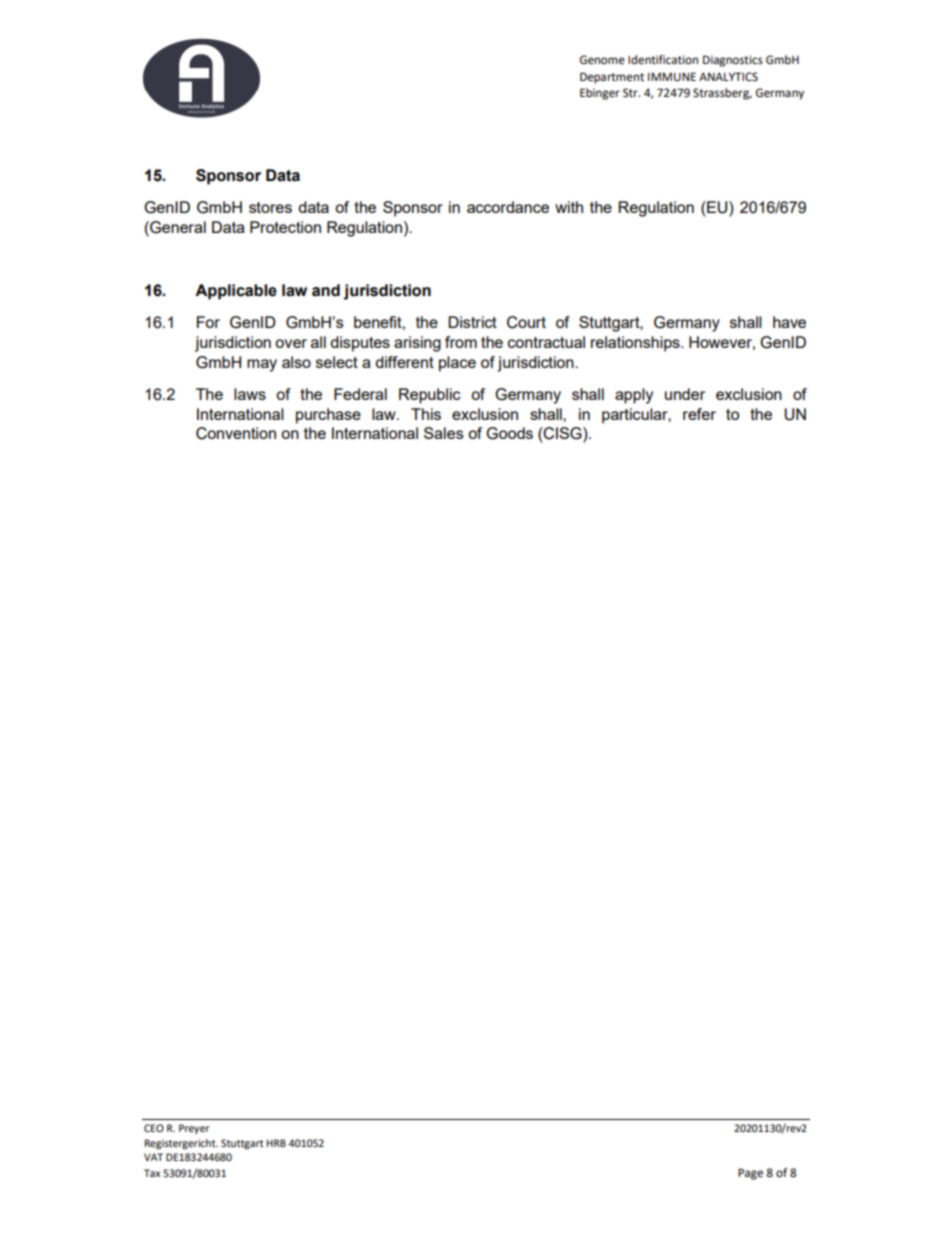  Describe the element at coordinates (276, 1143) in the page. I see `HRB` at that location.
